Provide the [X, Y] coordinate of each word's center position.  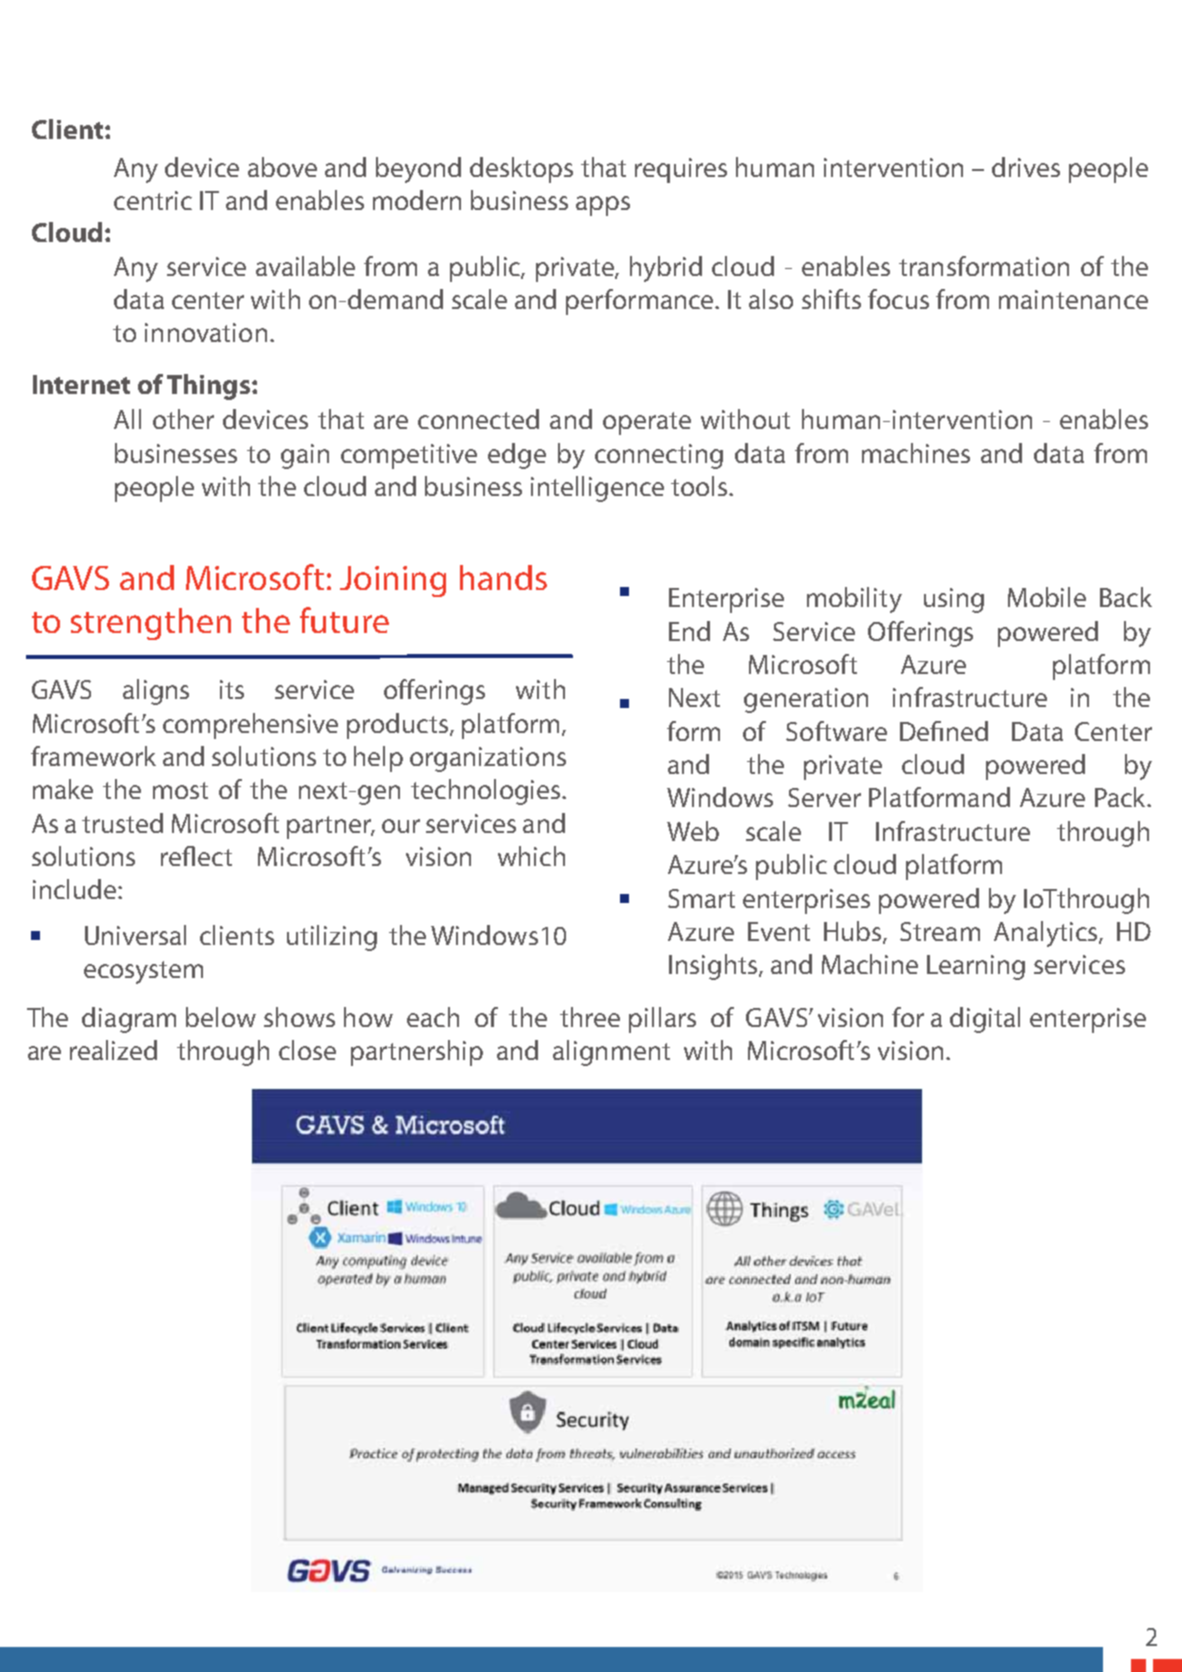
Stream [940, 931]
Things [208, 387]
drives [1026, 167]
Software [836, 731]
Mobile [1047, 597]
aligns [156, 692]
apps [603, 206]
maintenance [1073, 299]
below [221, 1017]
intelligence [597, 489]
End [689, 631]
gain [305, 456]
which [531, 856]
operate [647, 423]
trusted [122, 823]
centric [153, 200]
